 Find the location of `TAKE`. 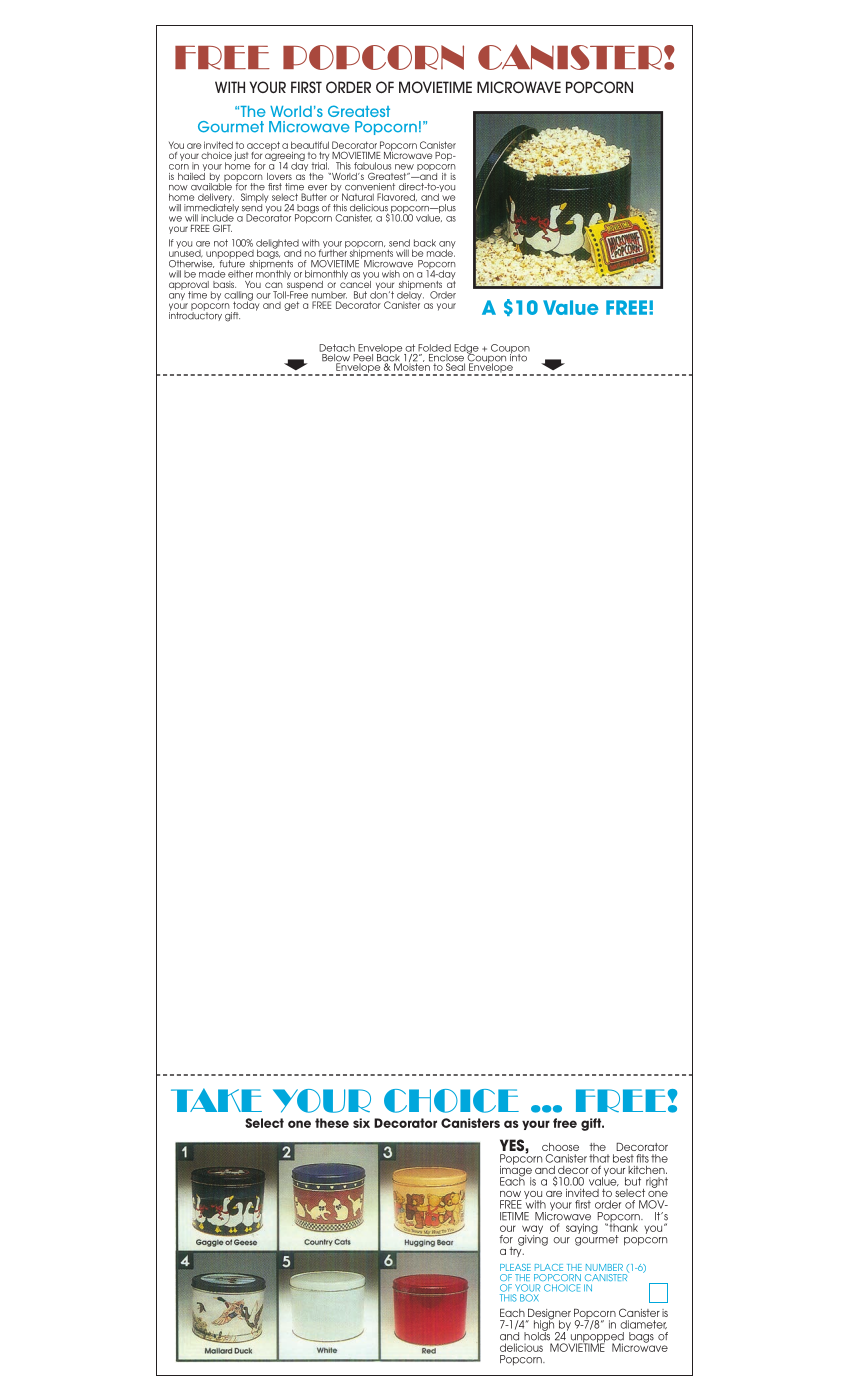

TAKE is located at coordinates (216, 1100).
